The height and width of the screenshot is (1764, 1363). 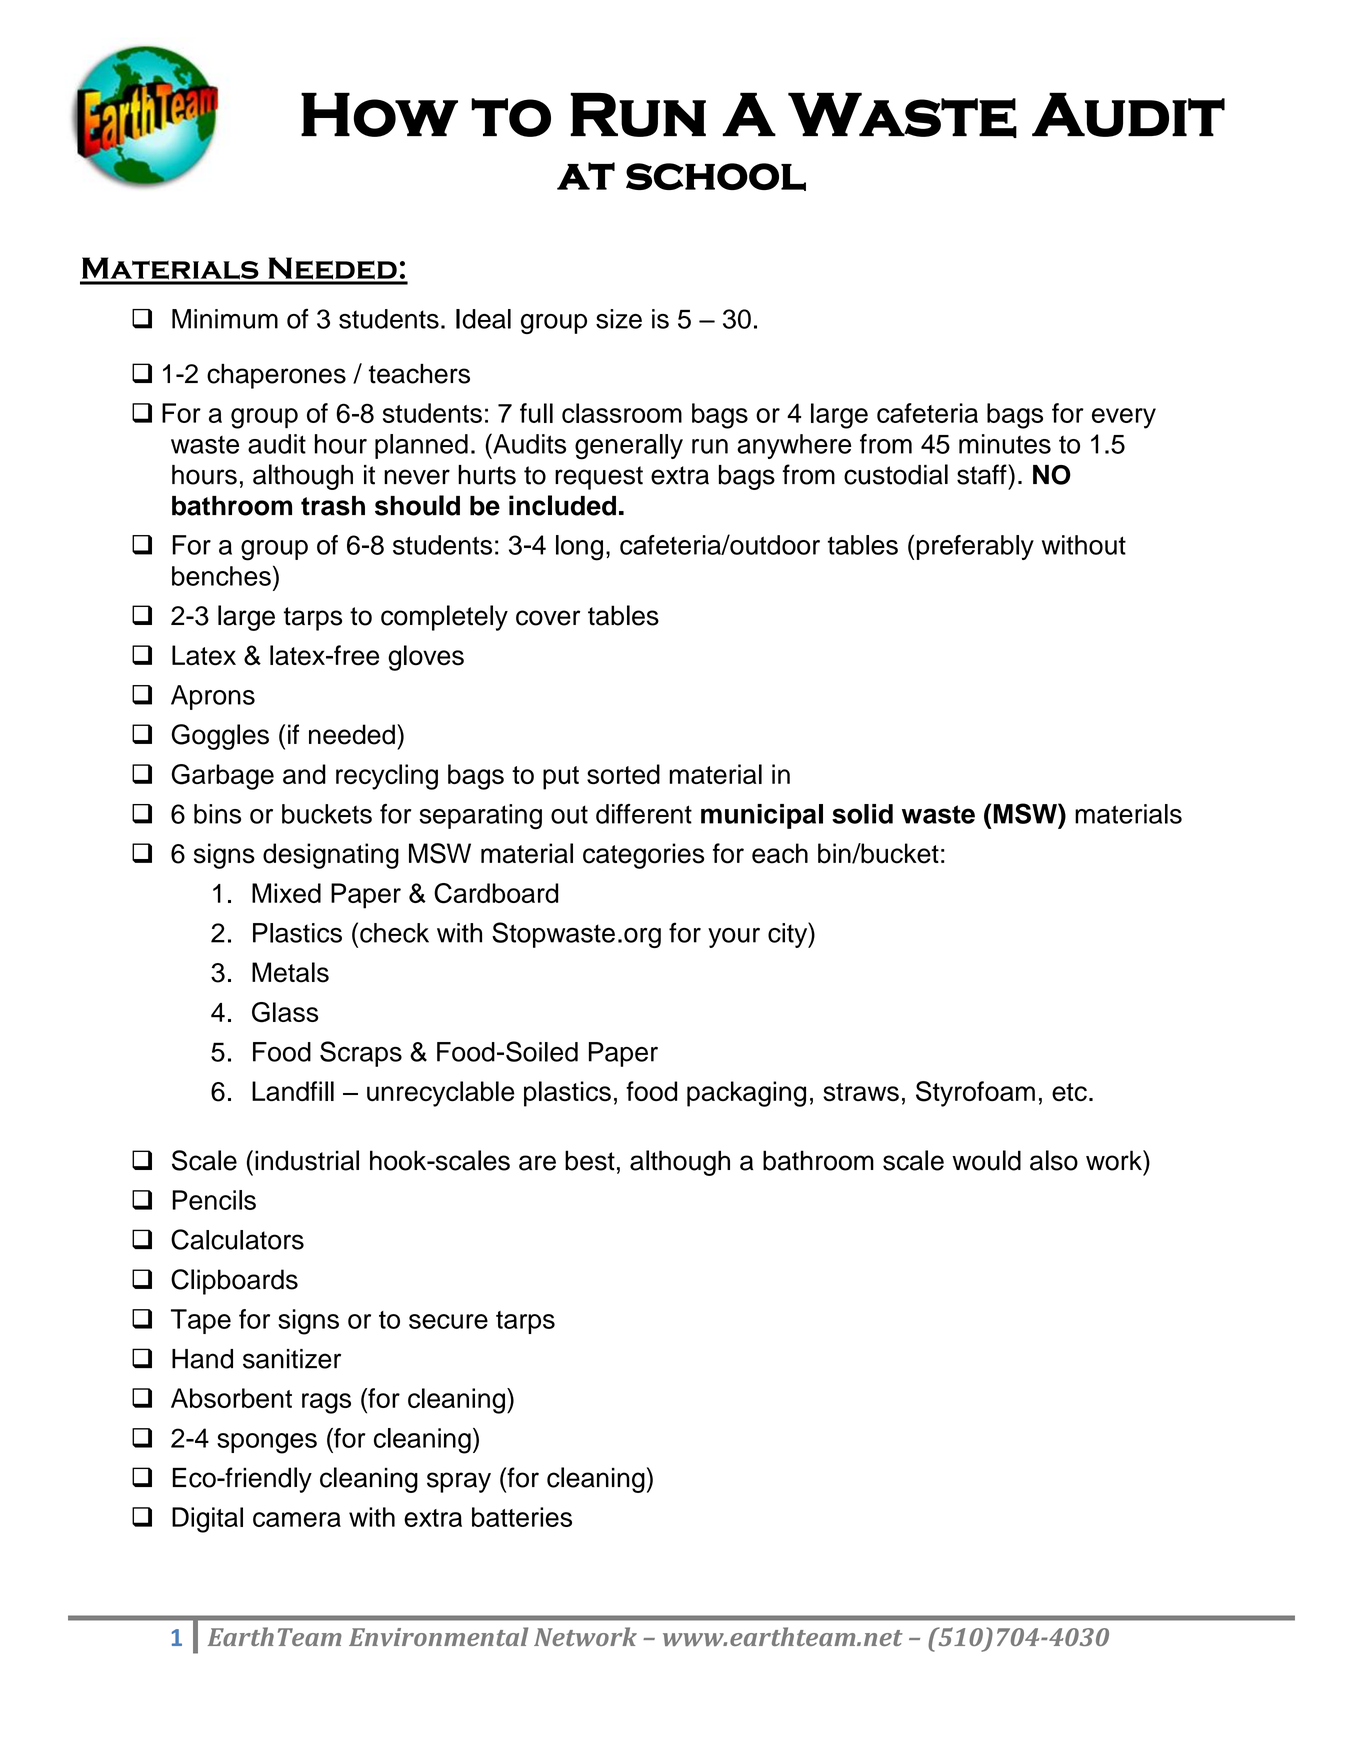 I want to click on camera, so click(x=297, y=1519).
